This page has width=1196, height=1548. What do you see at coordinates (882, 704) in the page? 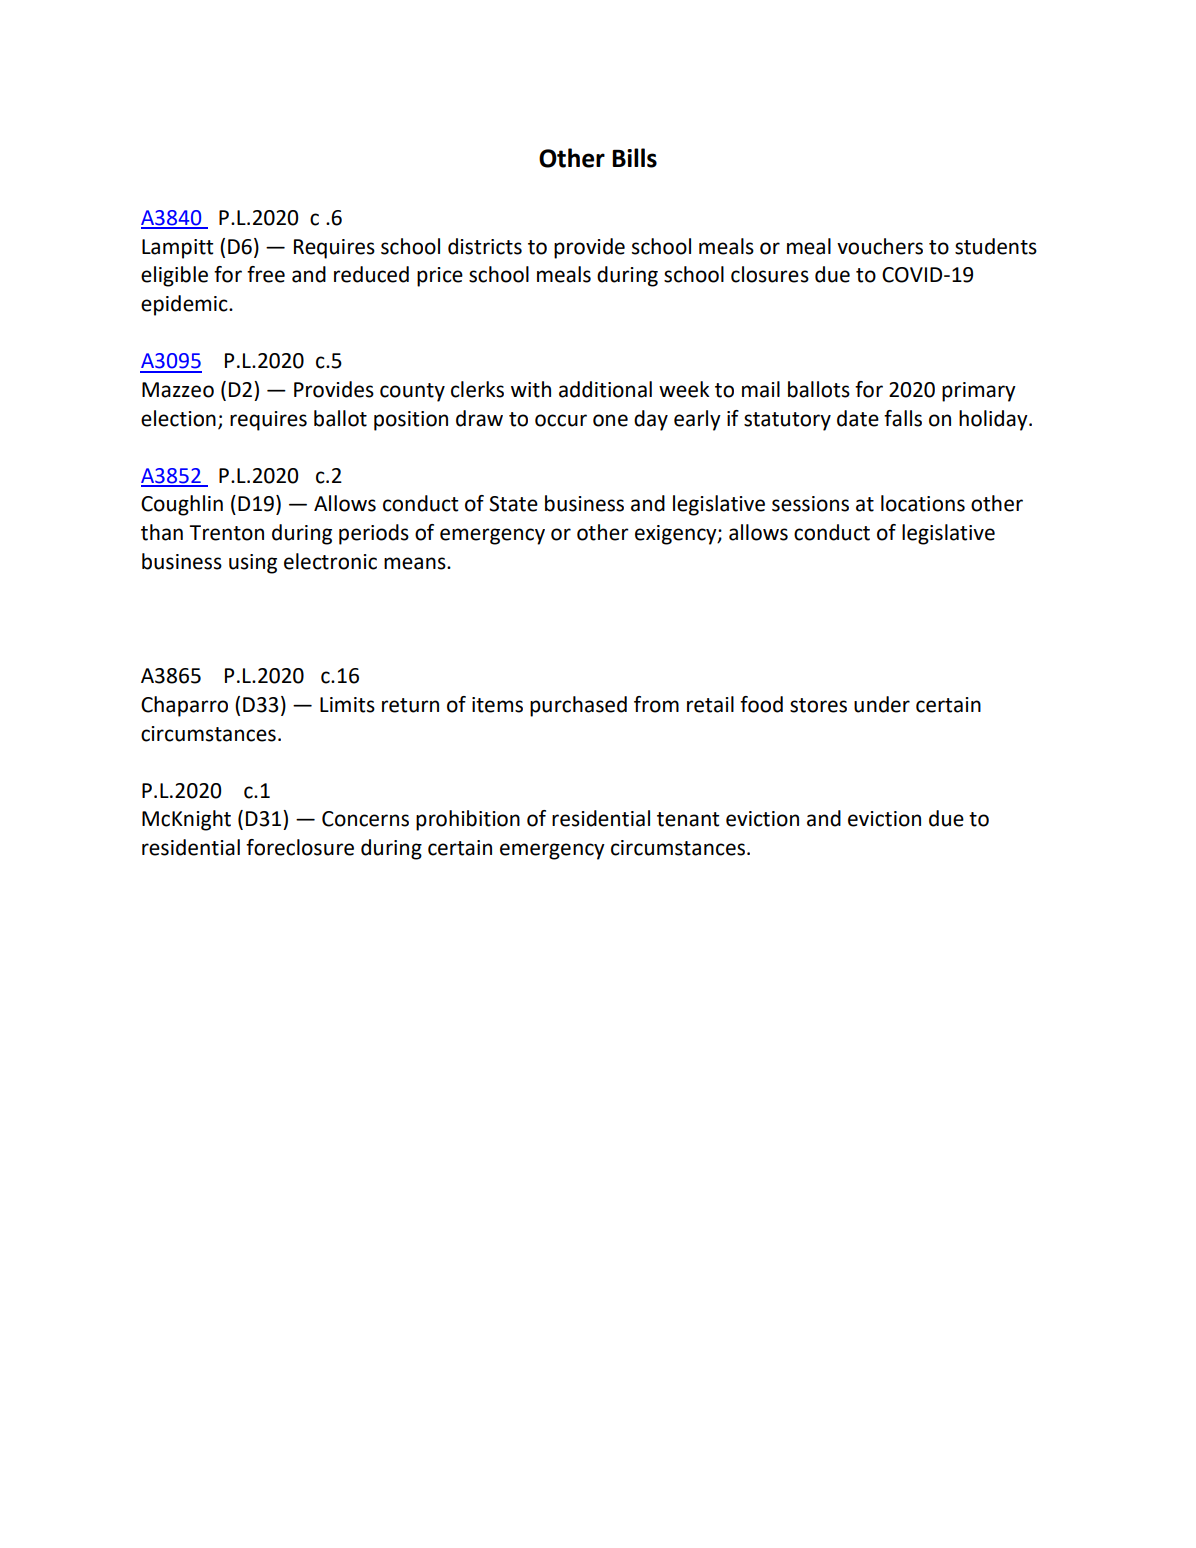
I see `under` at bounding box center [882, 704].
